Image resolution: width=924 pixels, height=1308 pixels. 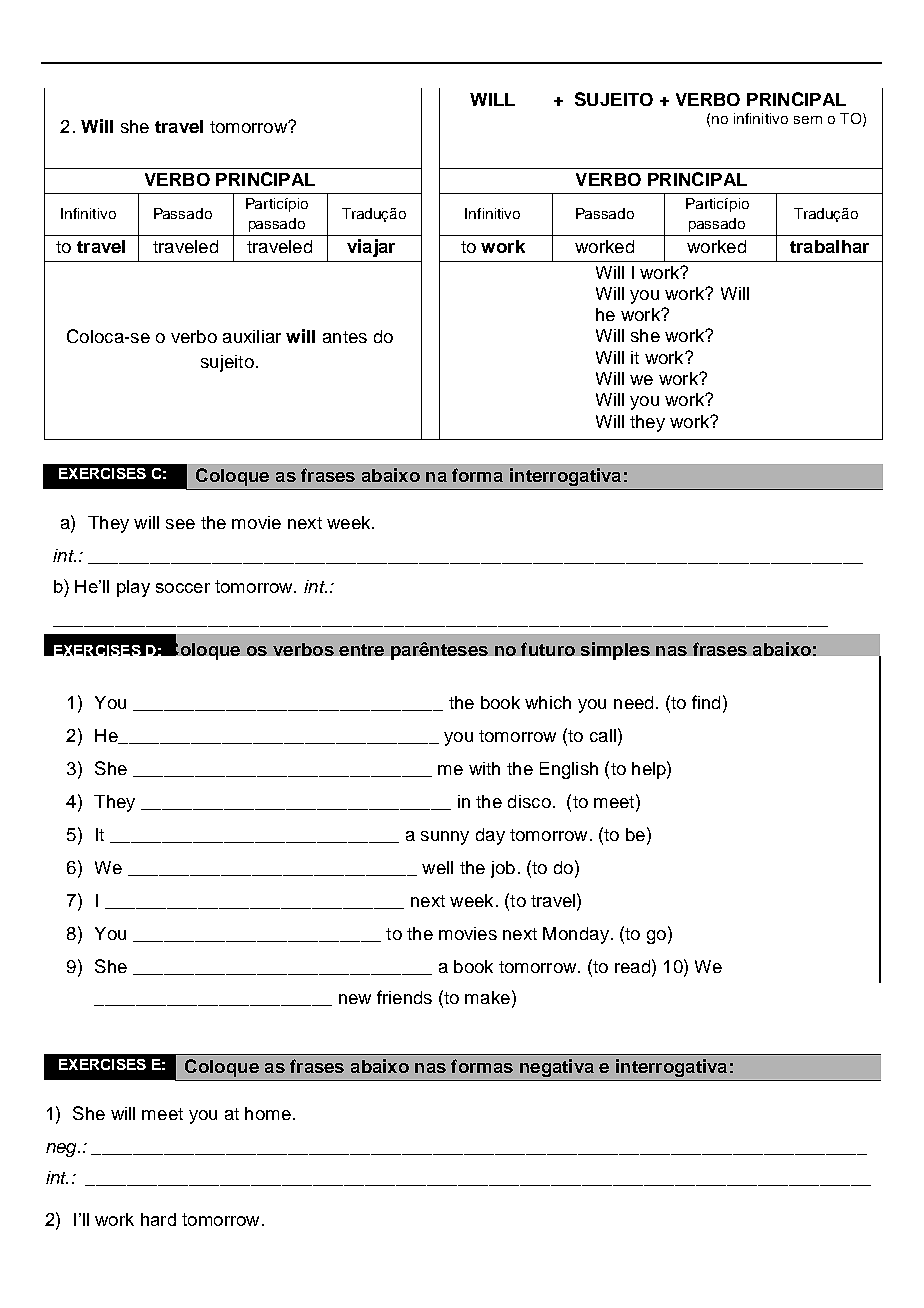 I want to click on job, so click(x=503, y=869).
